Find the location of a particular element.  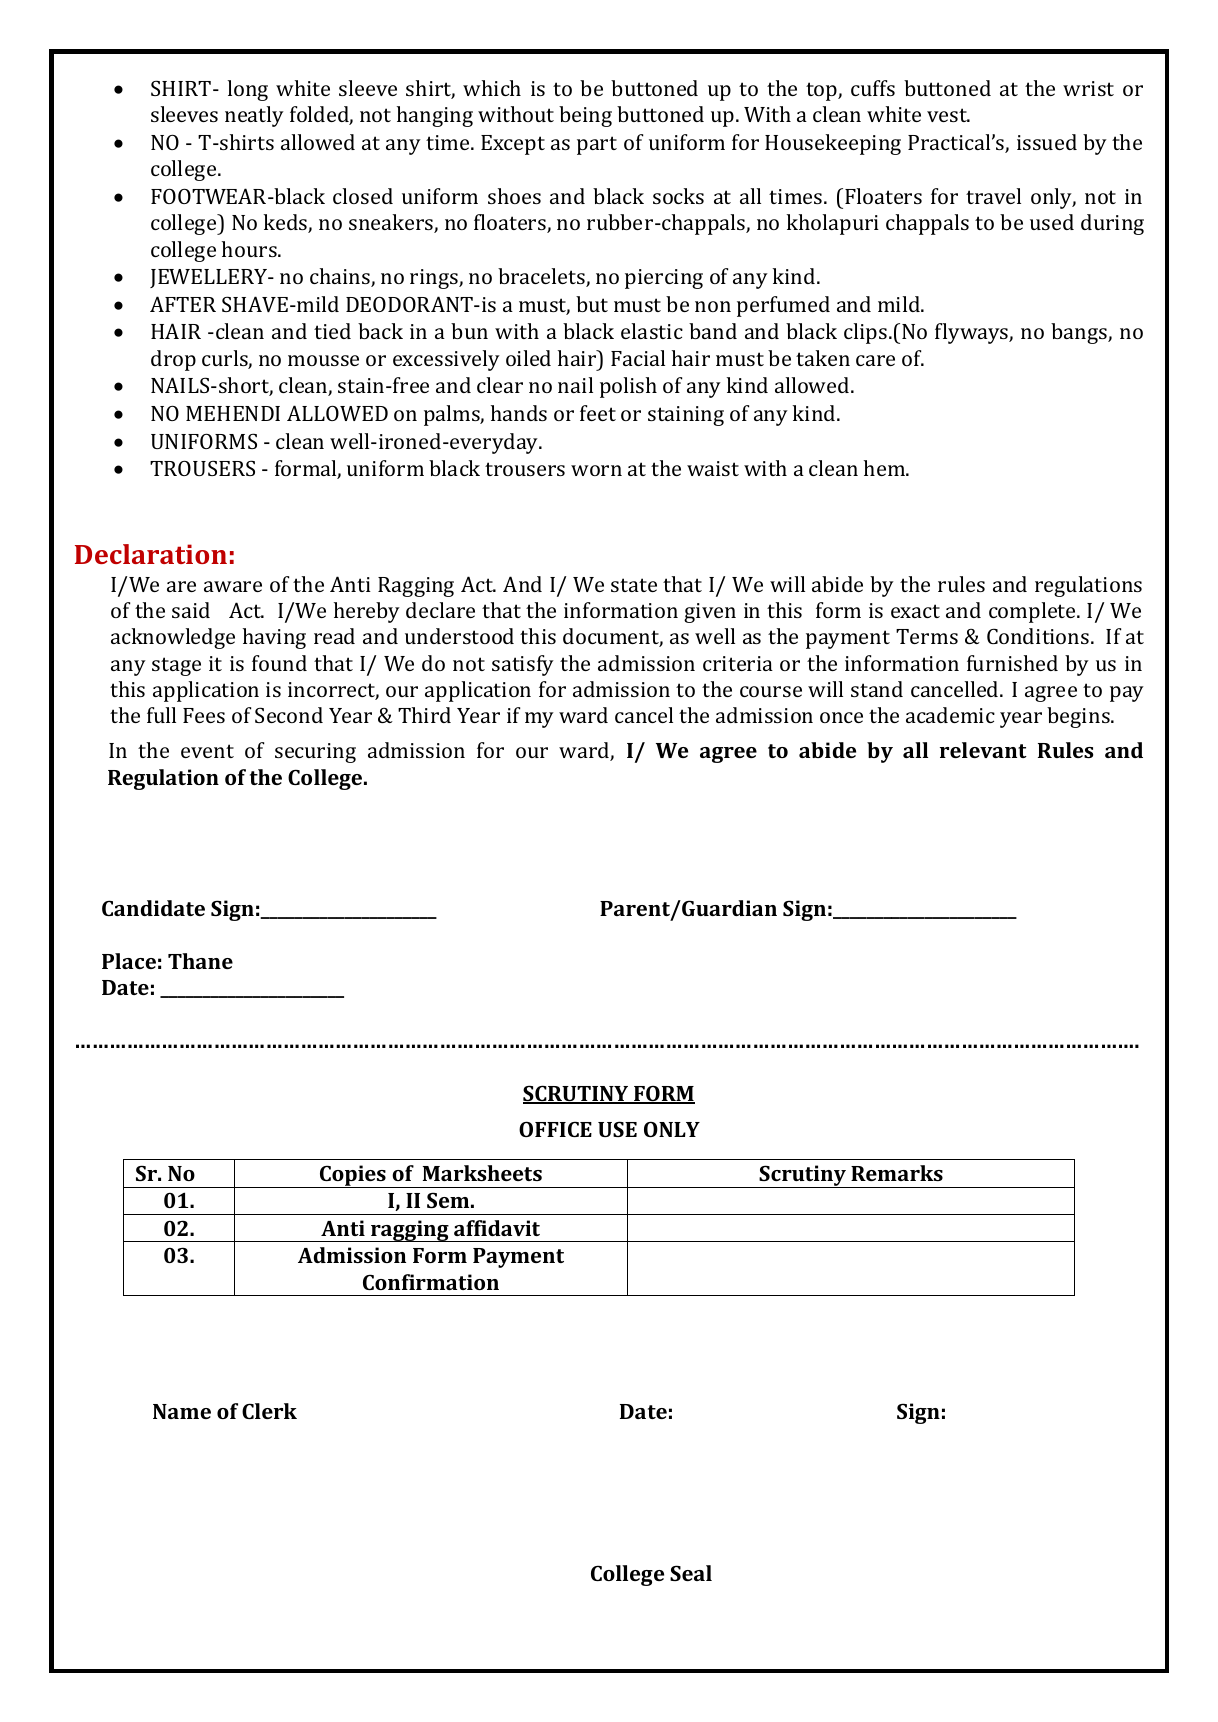

Seal is located at coordinates (691, 1573).
